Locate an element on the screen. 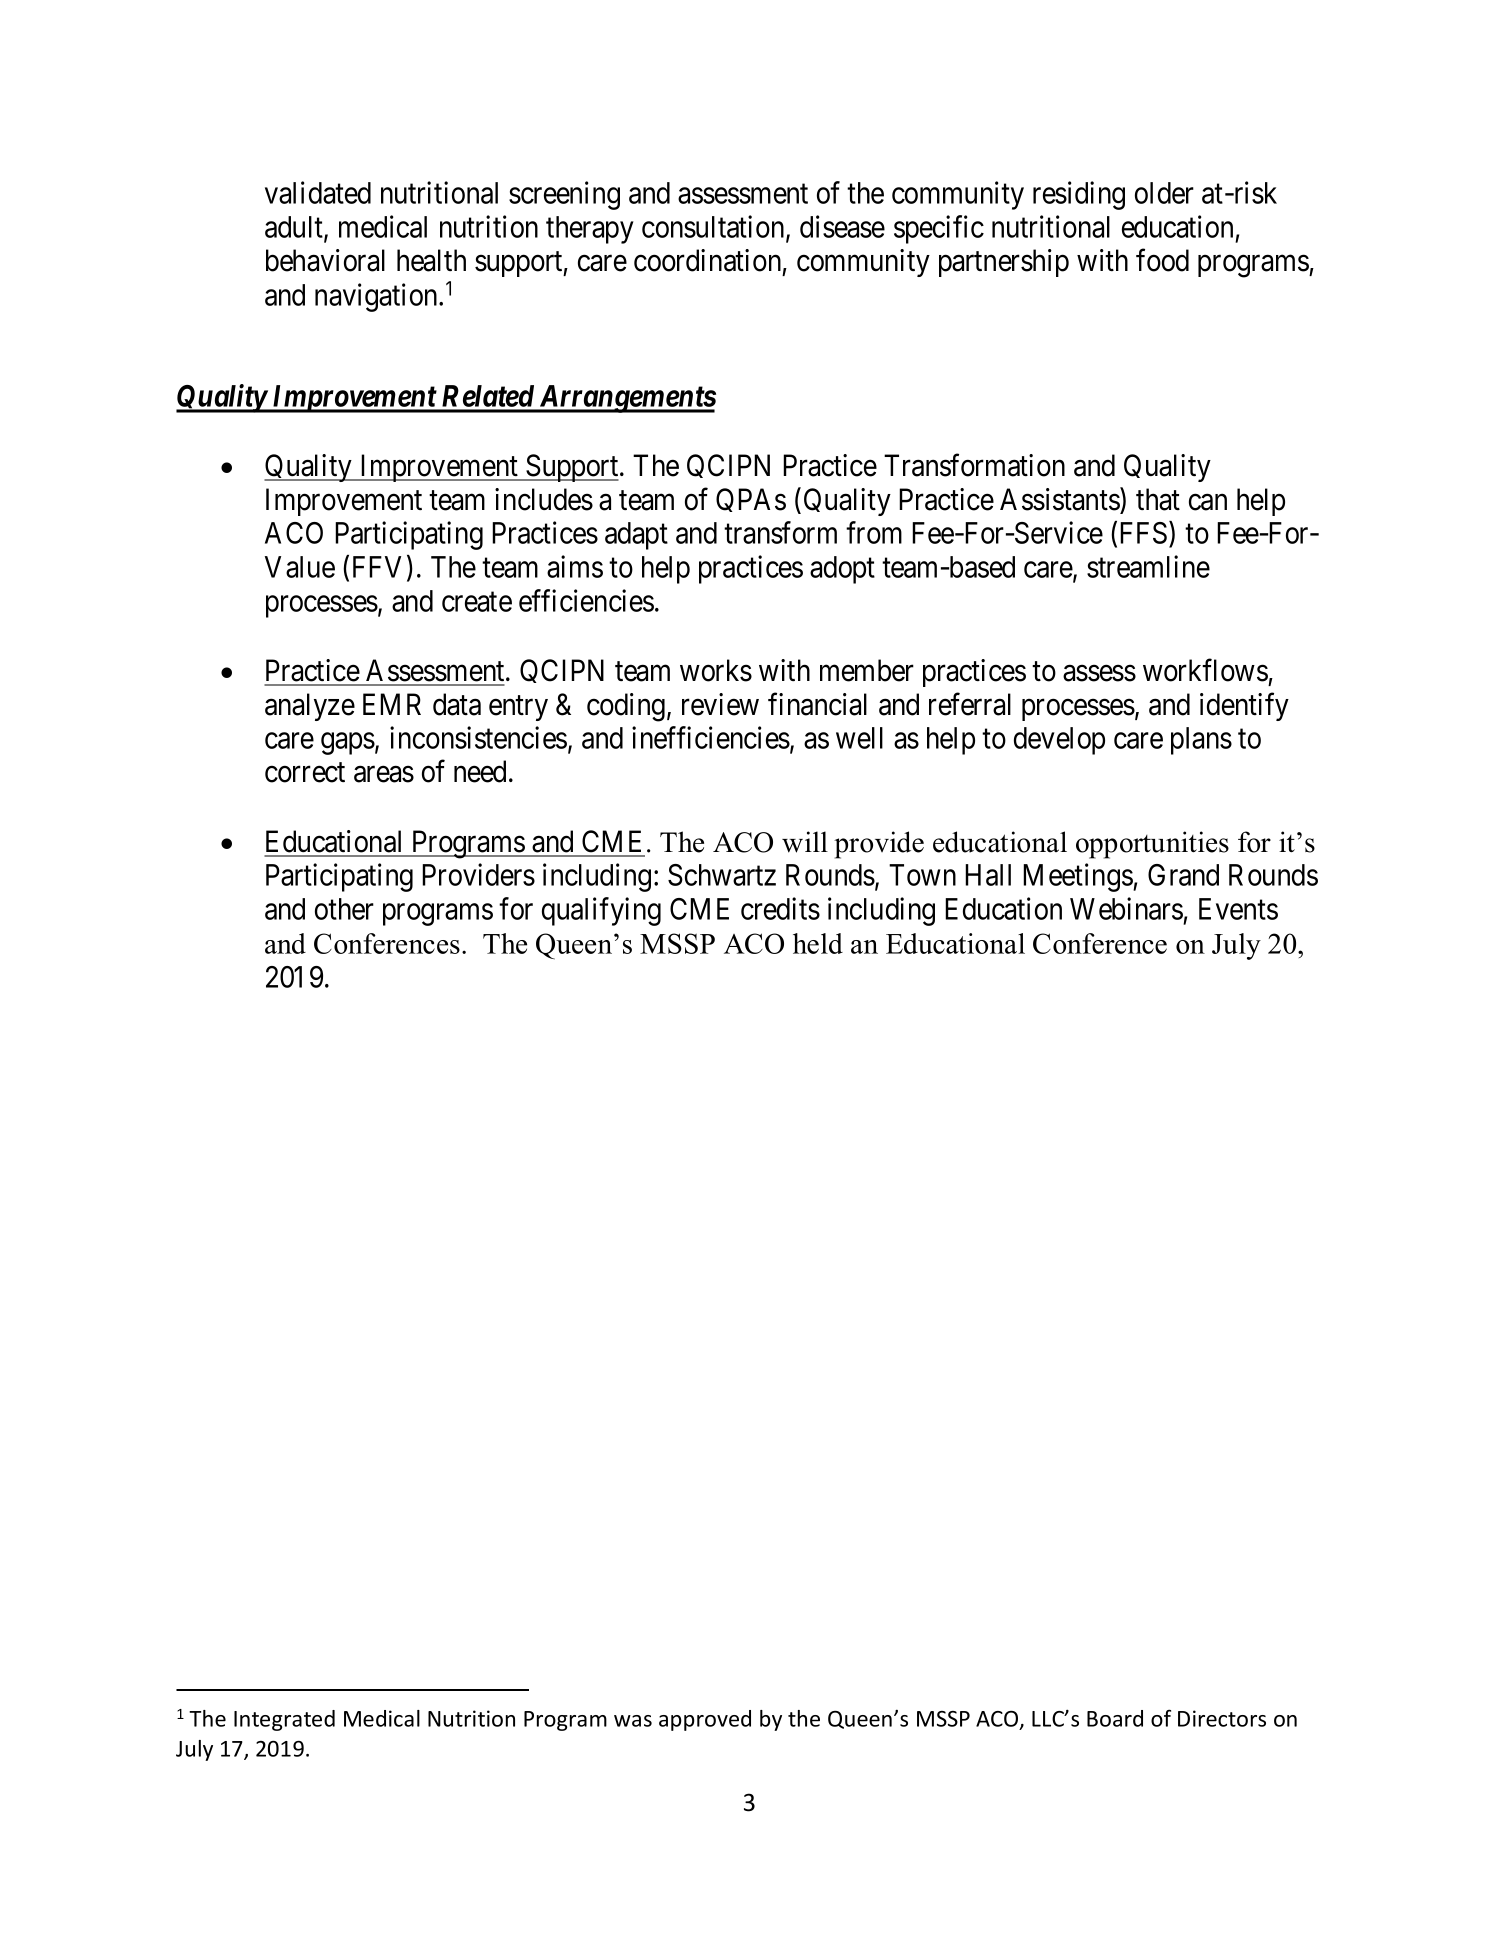 The width and height of the screenshot is (1498, 1939). Integrated is located at coordinates (284, 1720).
